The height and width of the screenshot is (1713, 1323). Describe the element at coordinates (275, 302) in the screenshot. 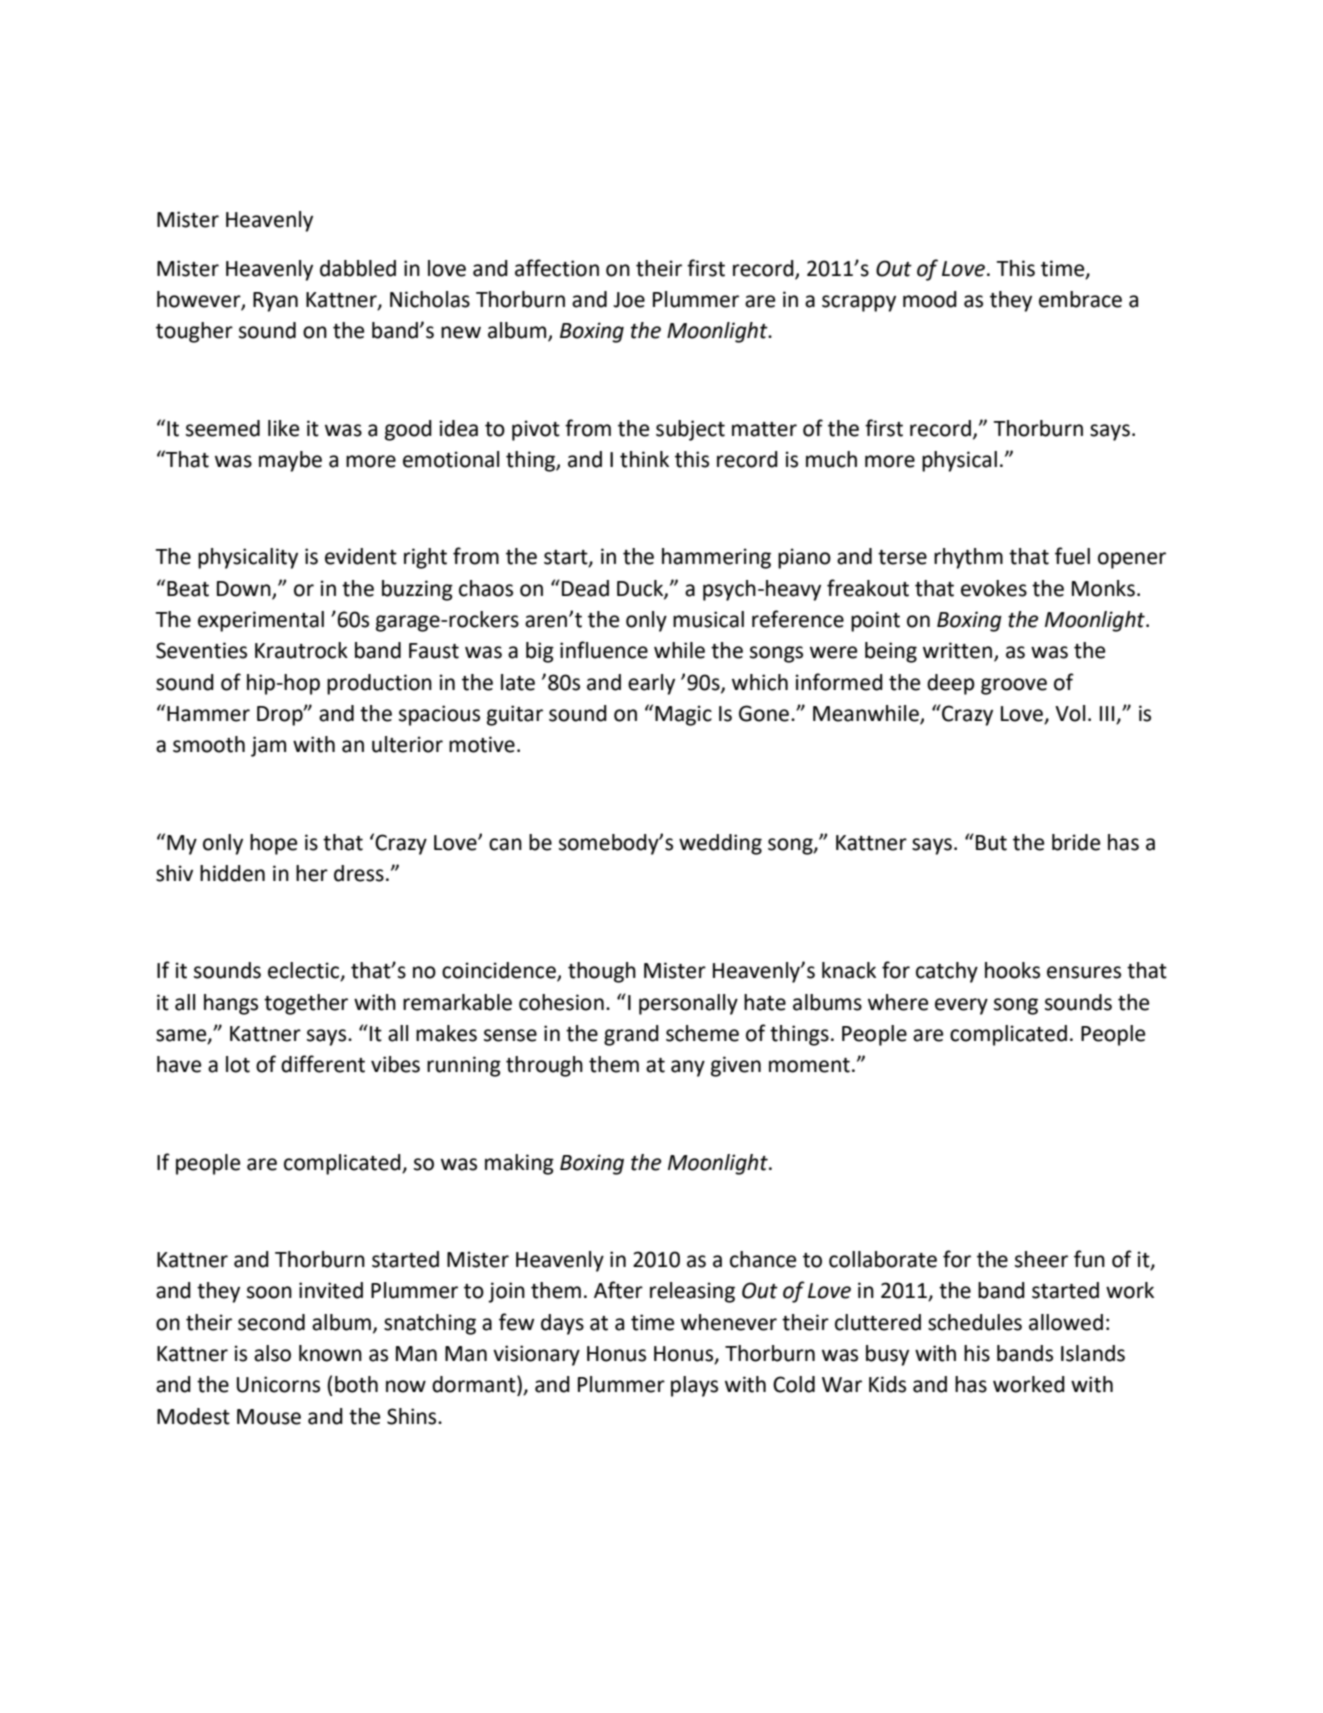

I see `Ryan` at that location.
